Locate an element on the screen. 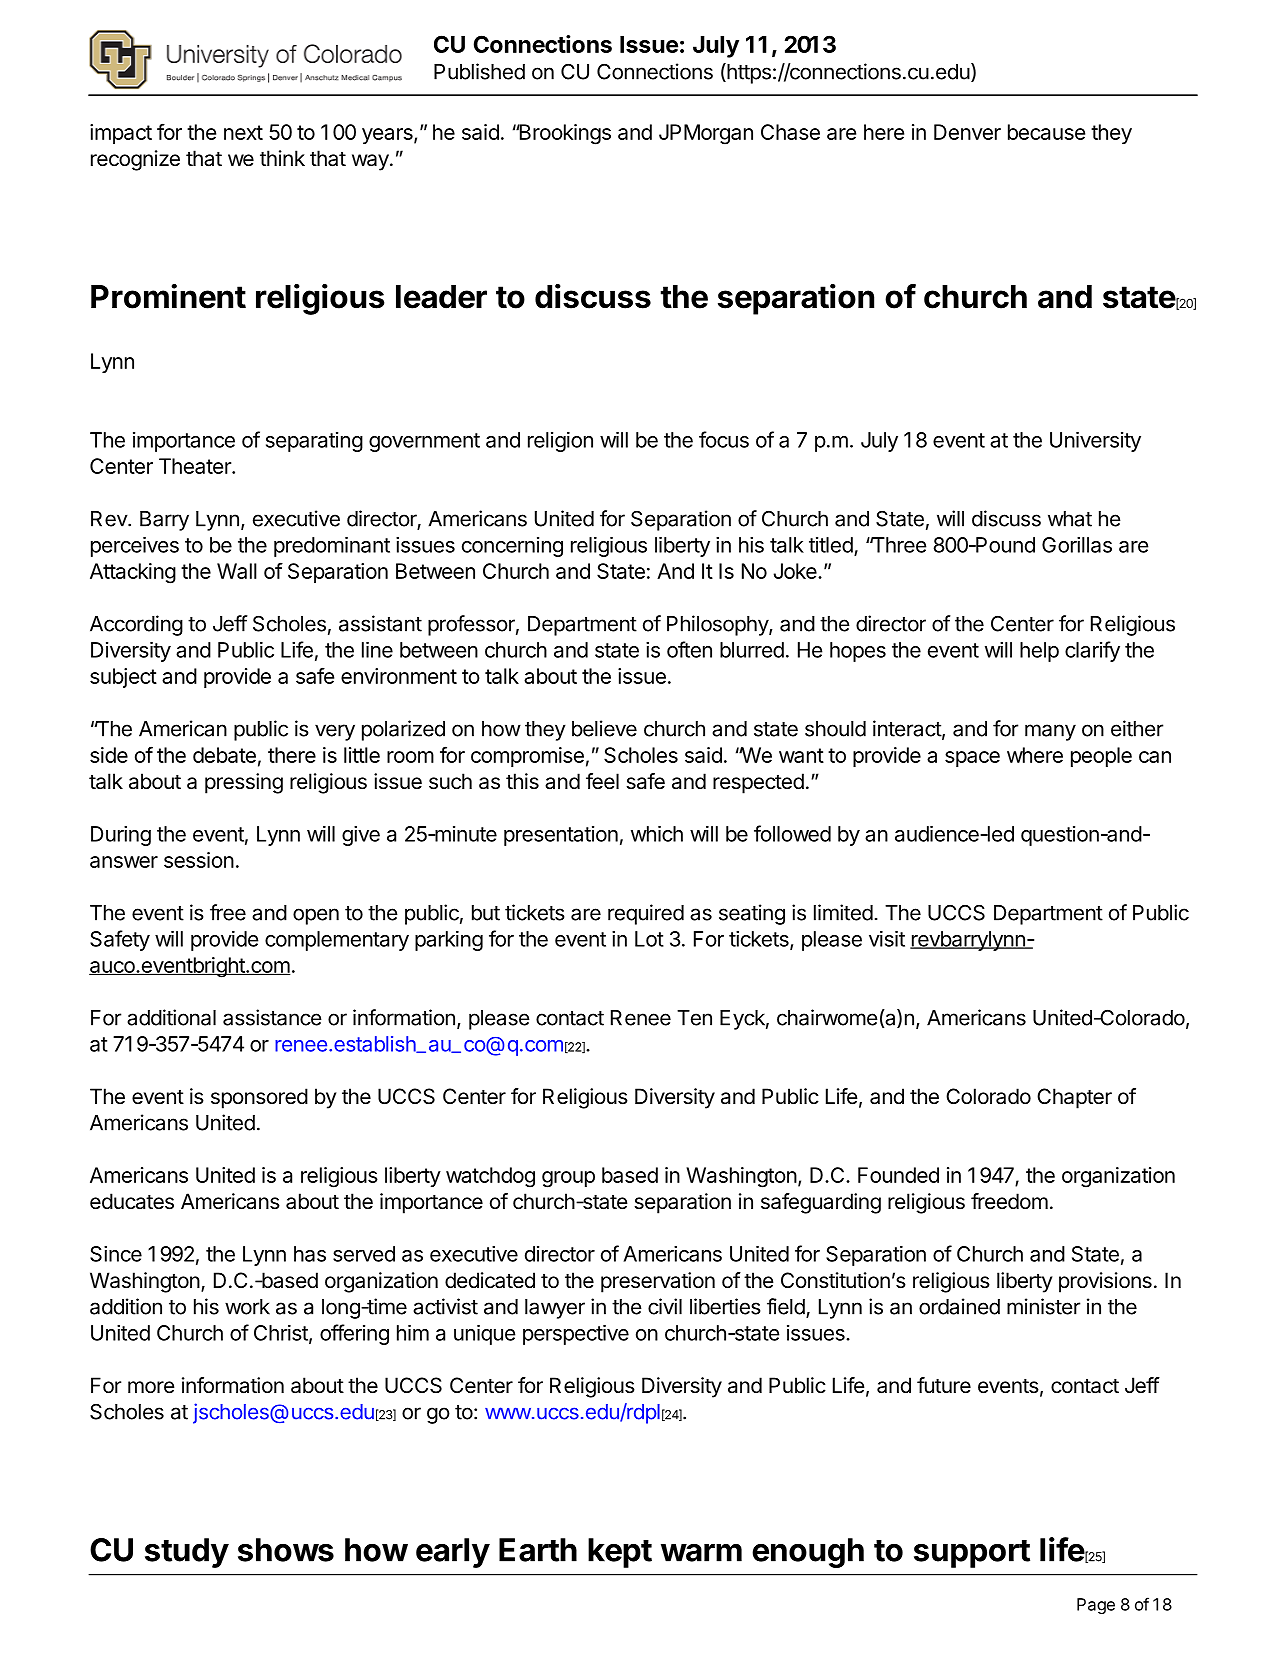  space is located at coordinates (972, 759).
